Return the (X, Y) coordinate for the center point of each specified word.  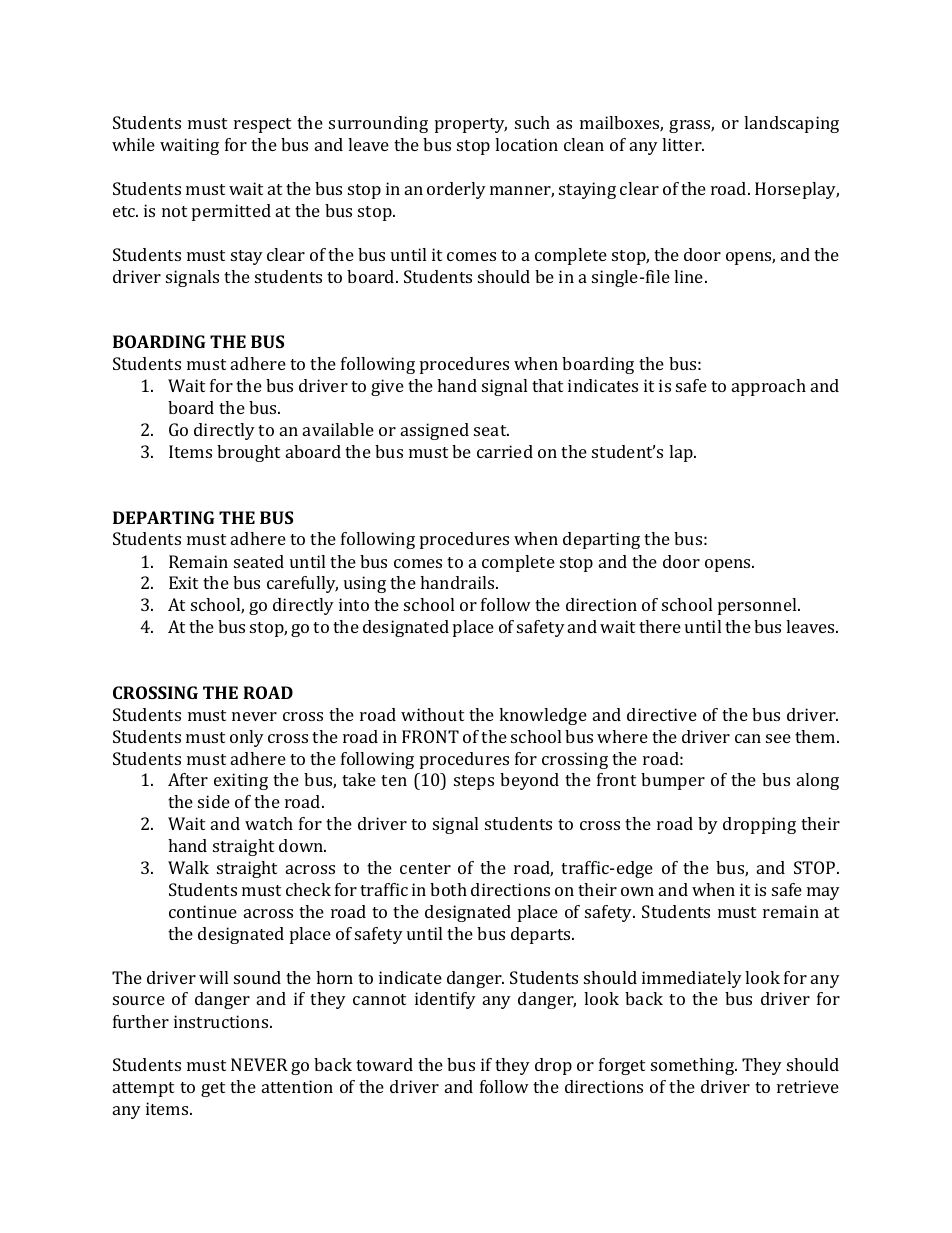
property (471, 125)
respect (262, 125)
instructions (222, 1021)
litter (683, 144)
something (694, 1066)
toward (384, 1064)
